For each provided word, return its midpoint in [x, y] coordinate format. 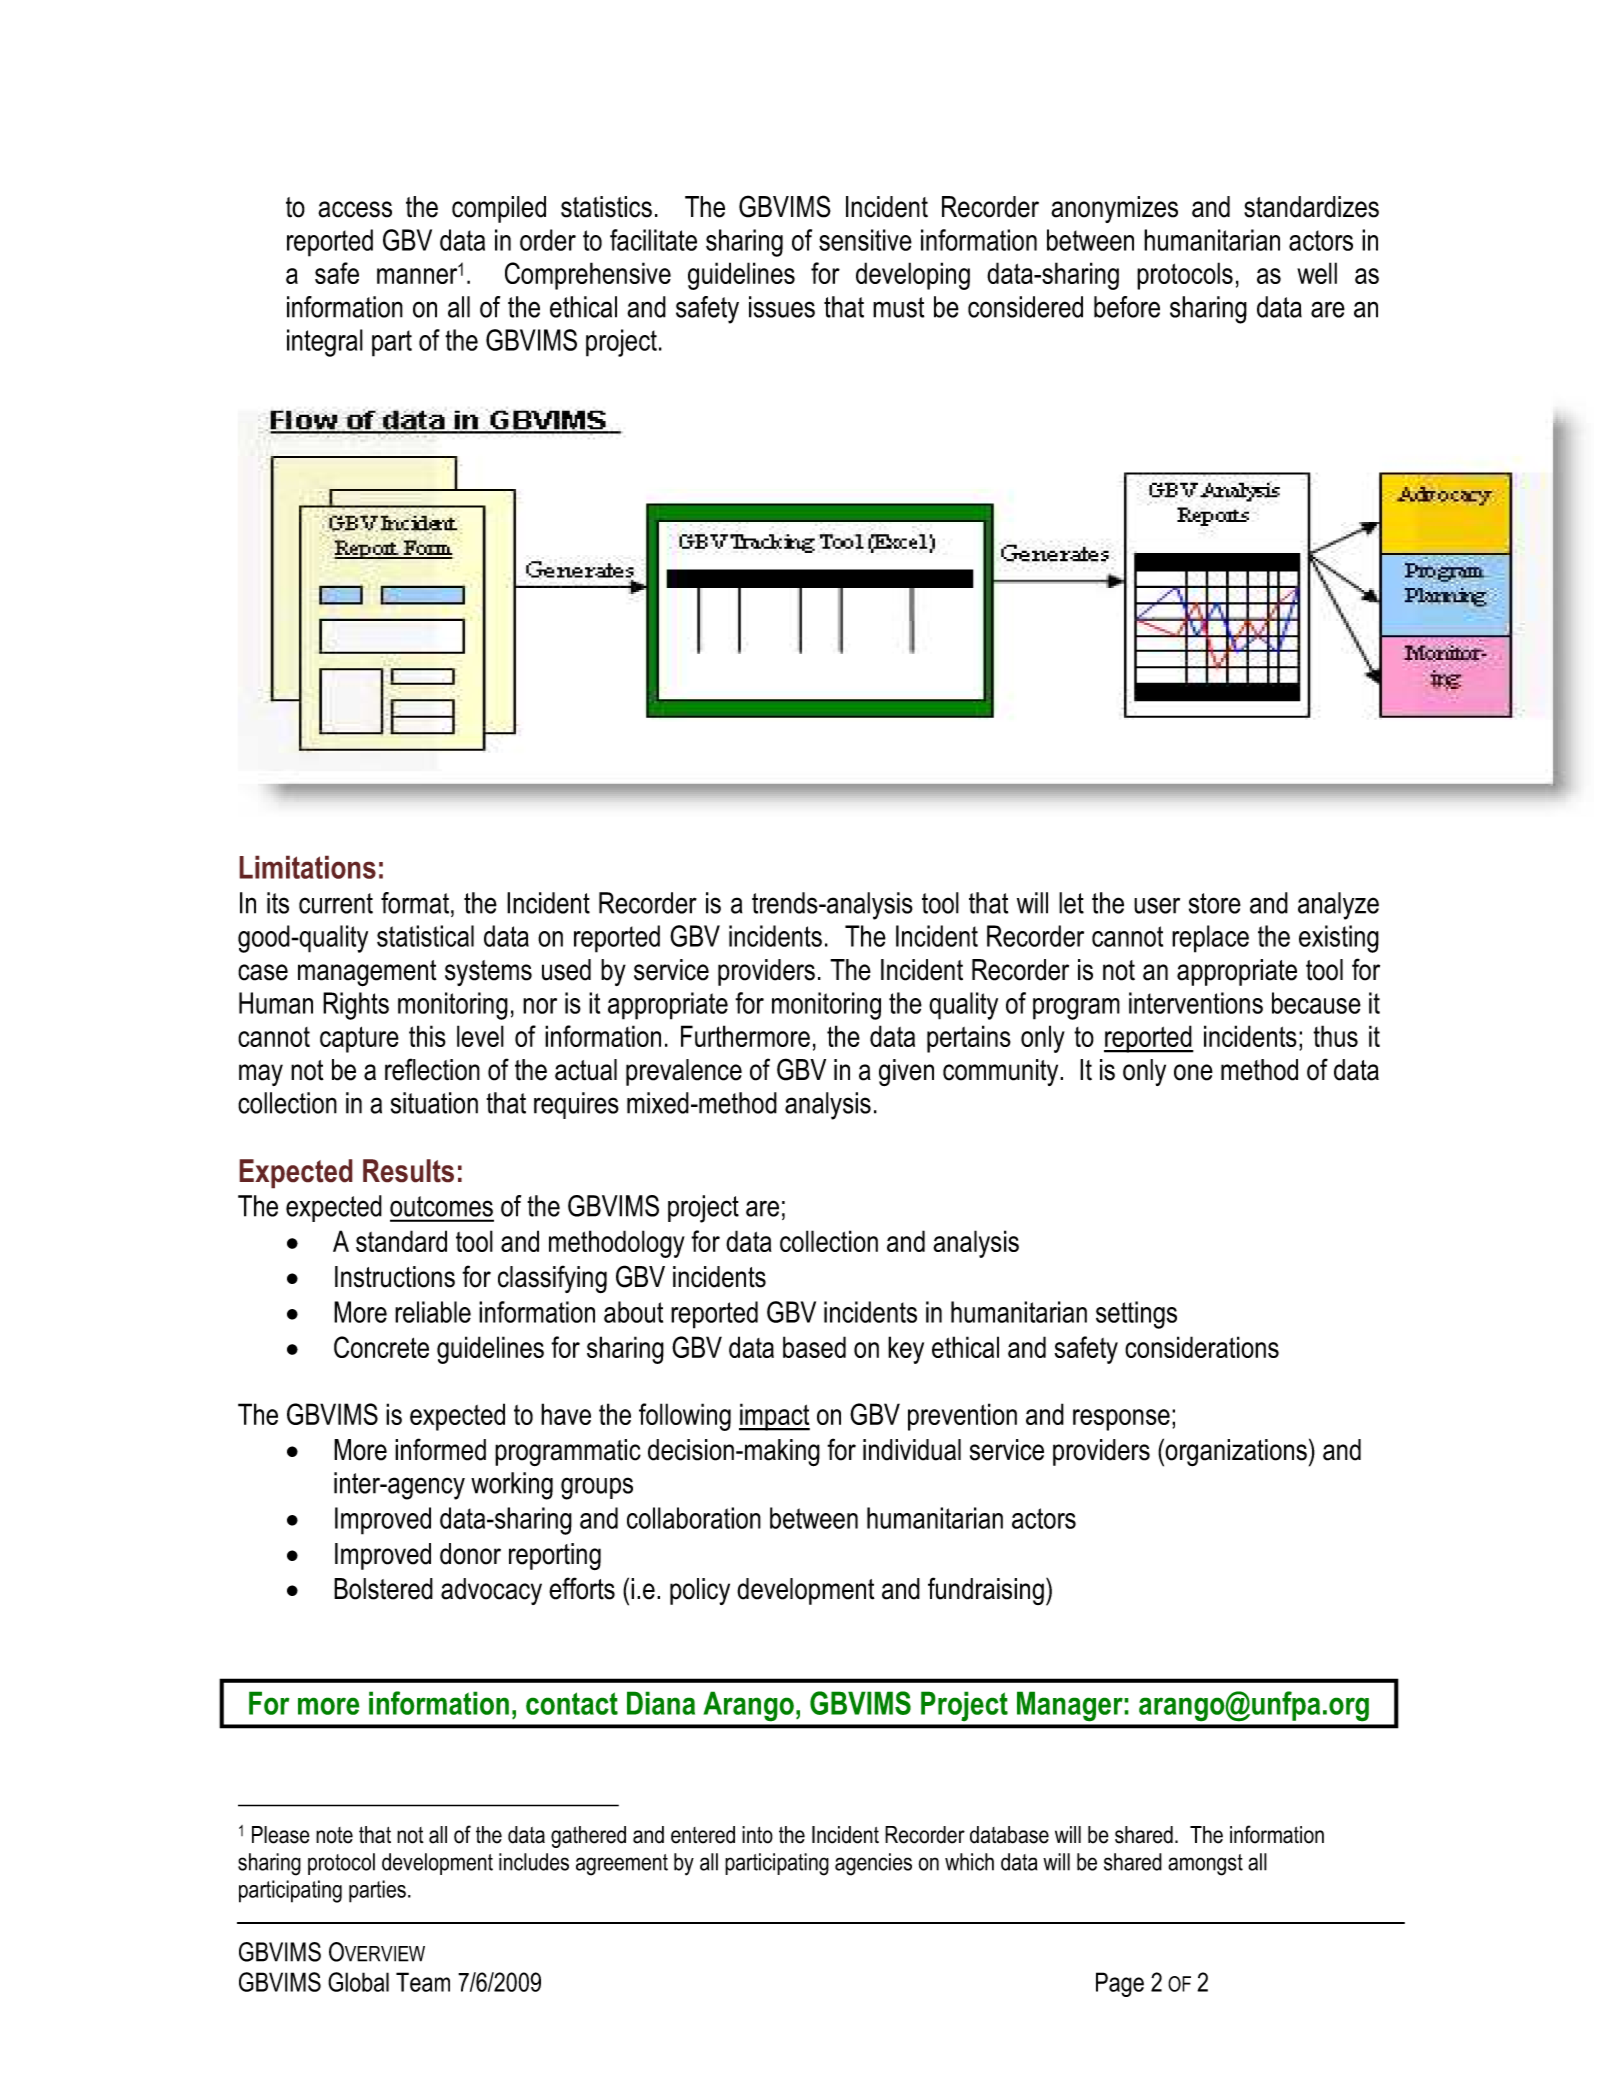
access [355, 209]
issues [782, 307]
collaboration [694, 1518]
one [1193, 1072]
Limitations [307, 867]
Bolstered [383, 1589]
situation [434, 1103]
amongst [1205, 1865]
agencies [873, 1864]
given [906, 1072]
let [1071, 903]
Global [358, 1982]
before [1127, 307]
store [1215, 903]
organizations [1236, 1452]
